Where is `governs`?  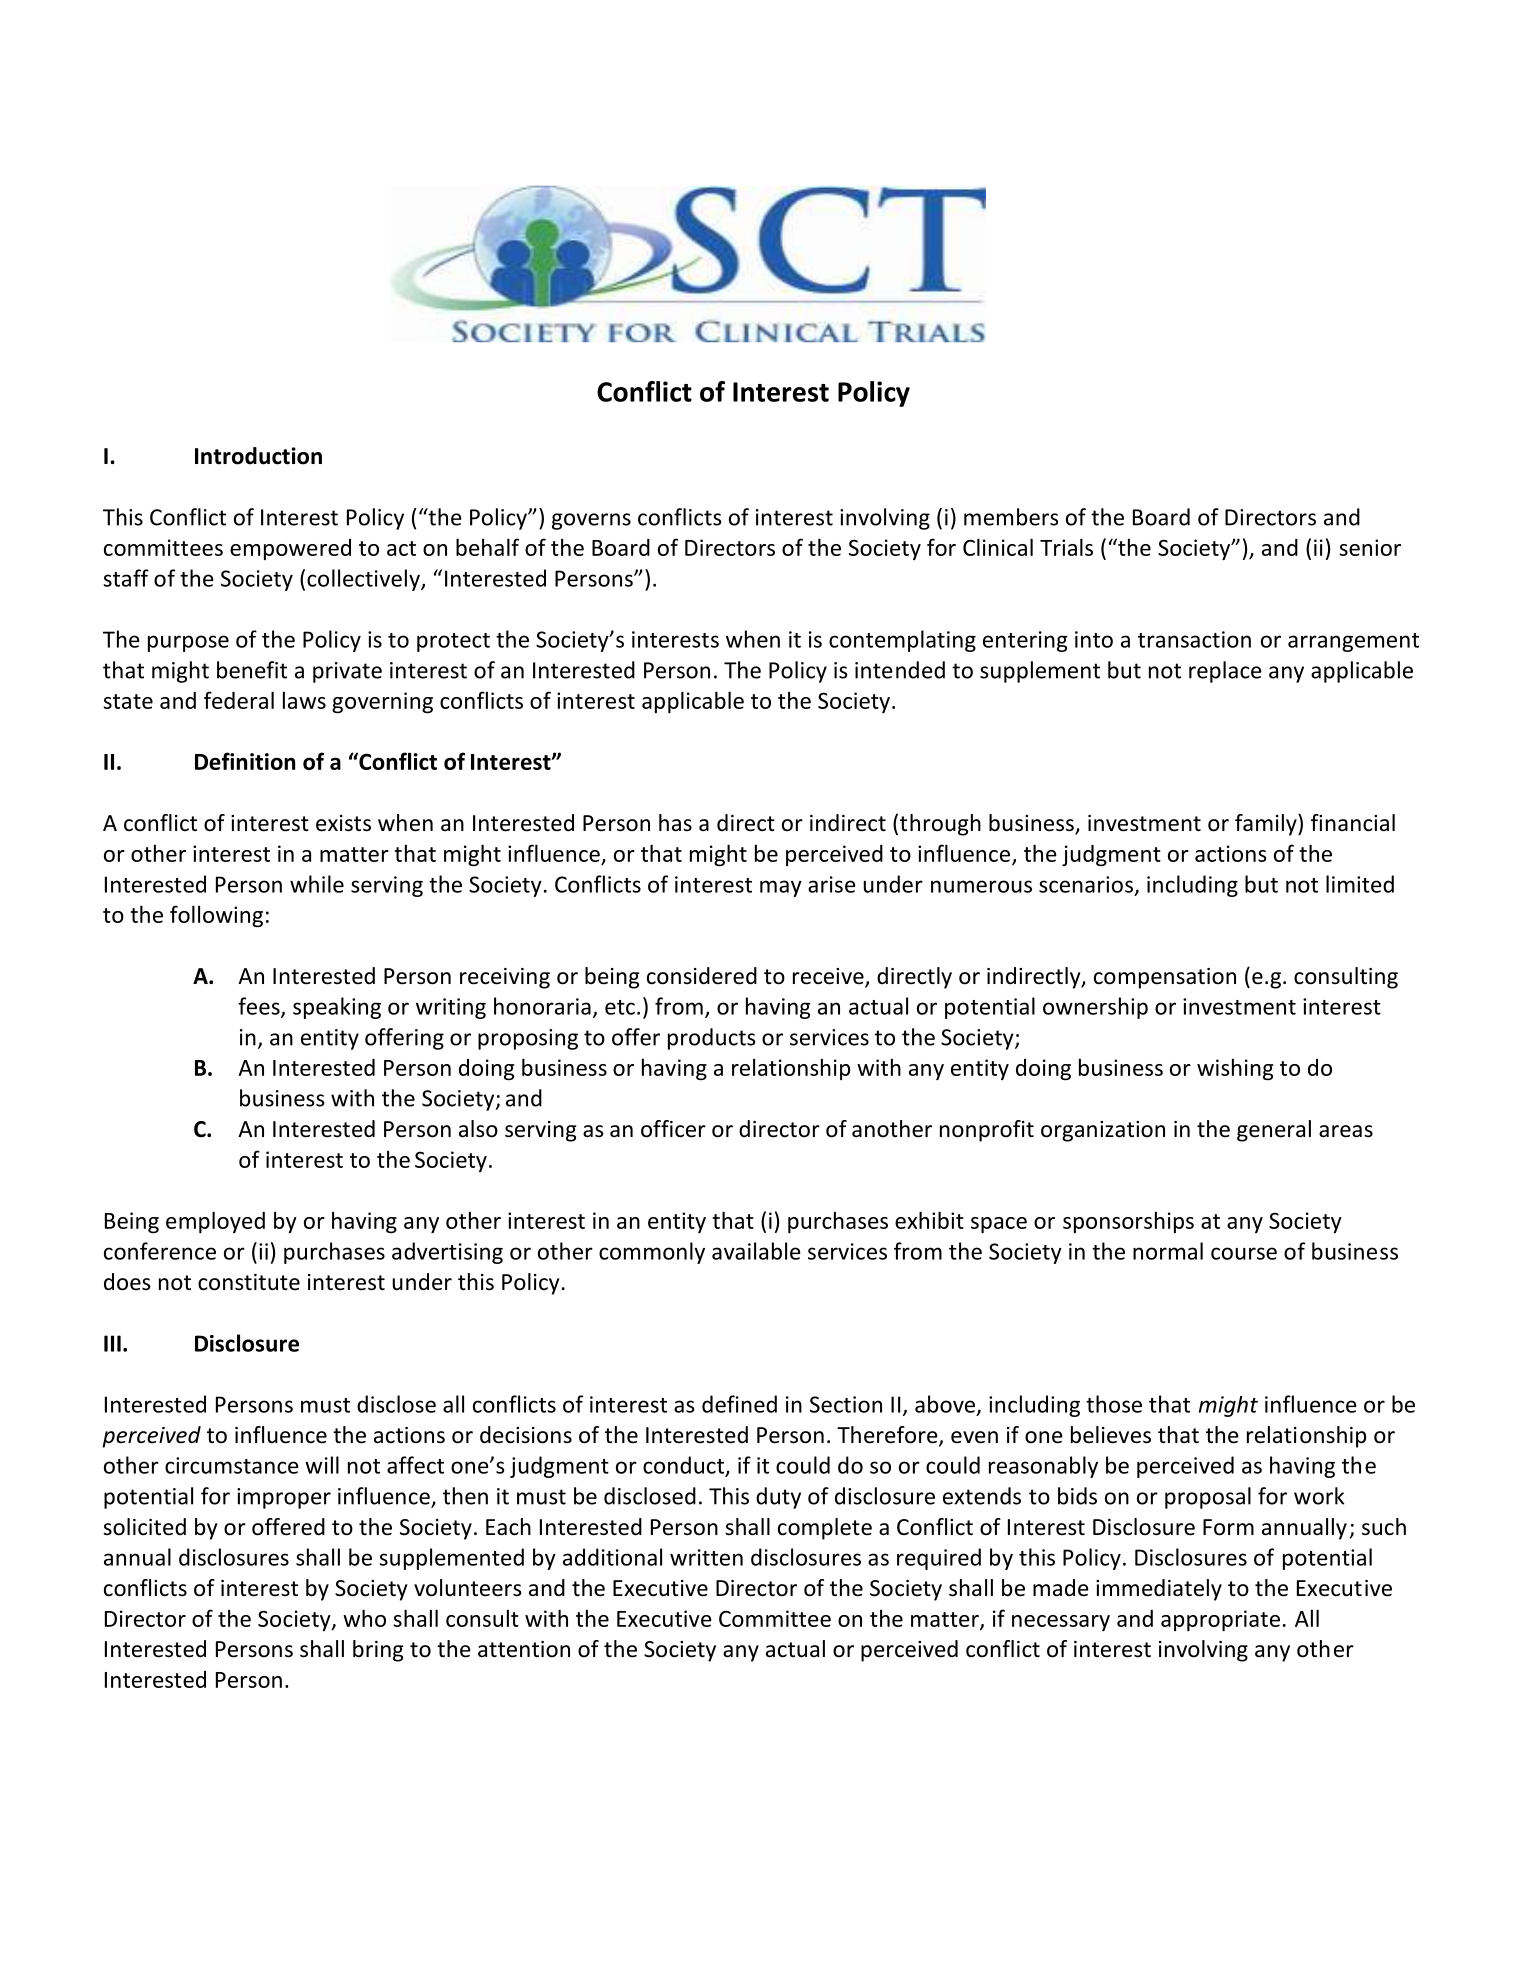 governs is located at coordinates (591, 521).
